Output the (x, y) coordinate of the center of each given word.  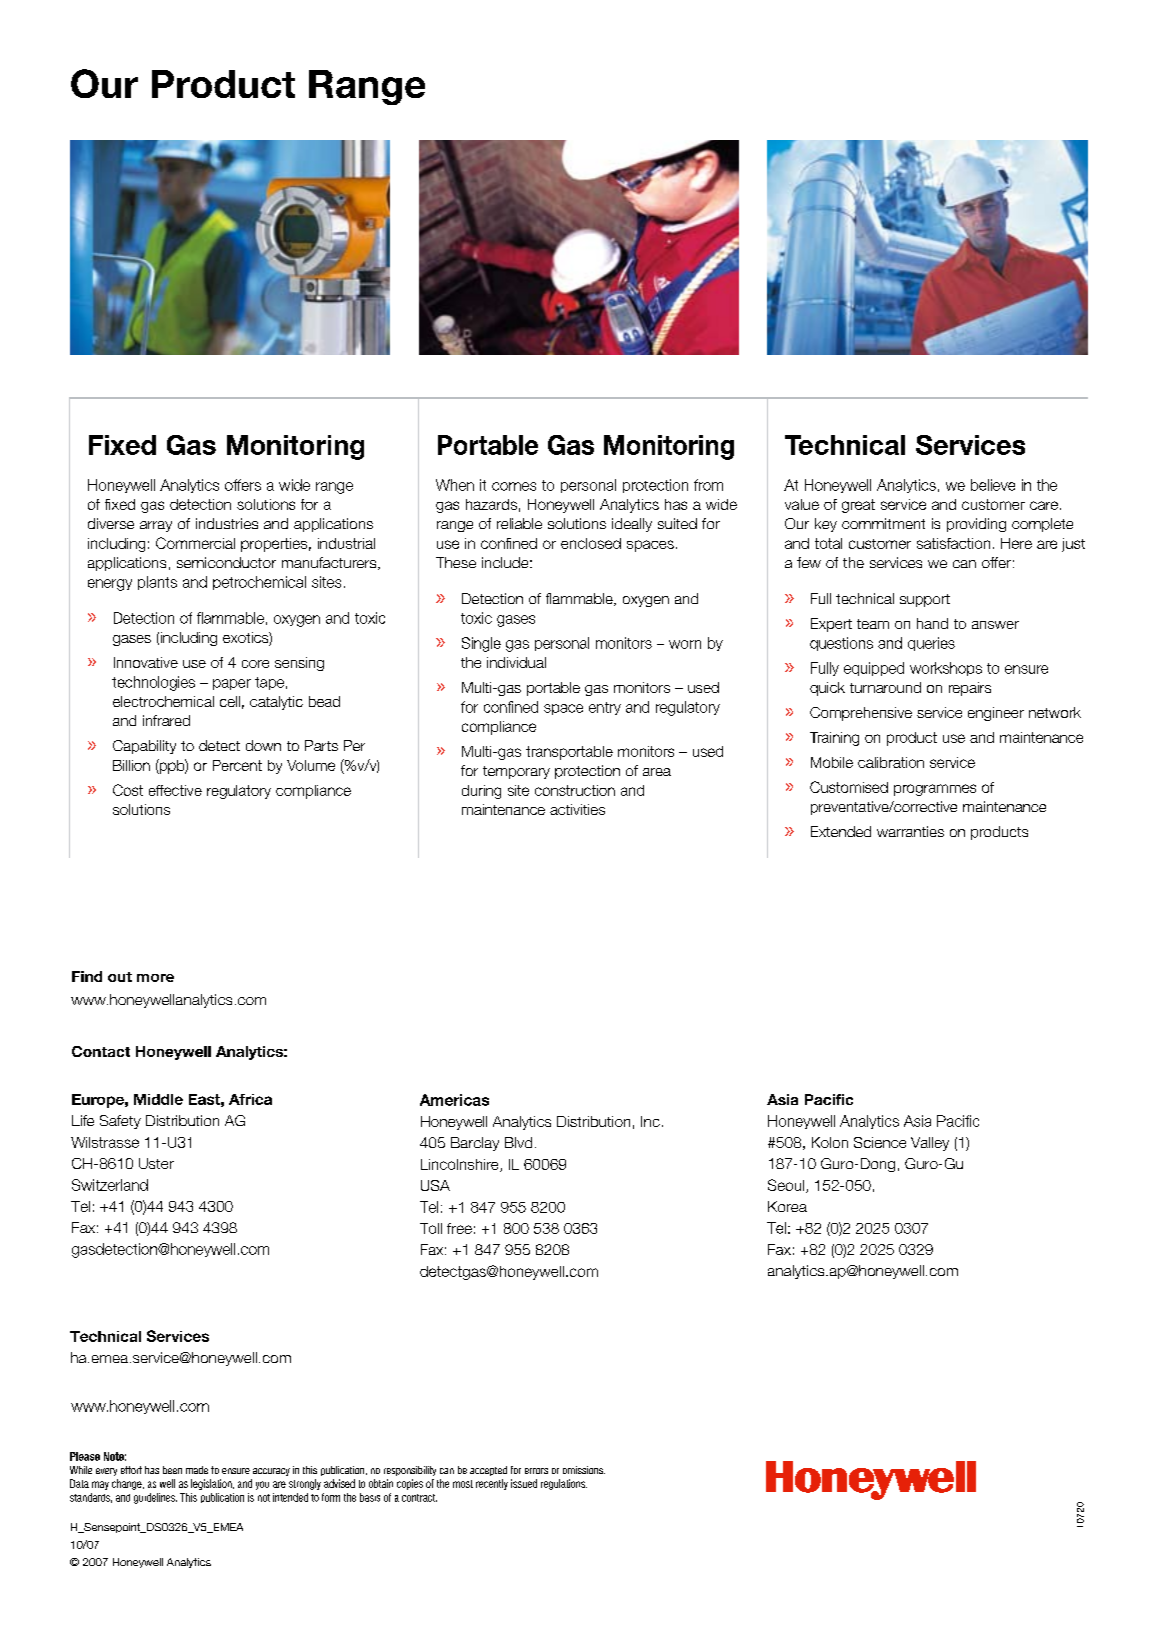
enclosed (591, 543)
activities (577, 809)
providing (976, 525)
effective (175, 790)
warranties (910, 831)
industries (227, 523)
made (197, 1470)
